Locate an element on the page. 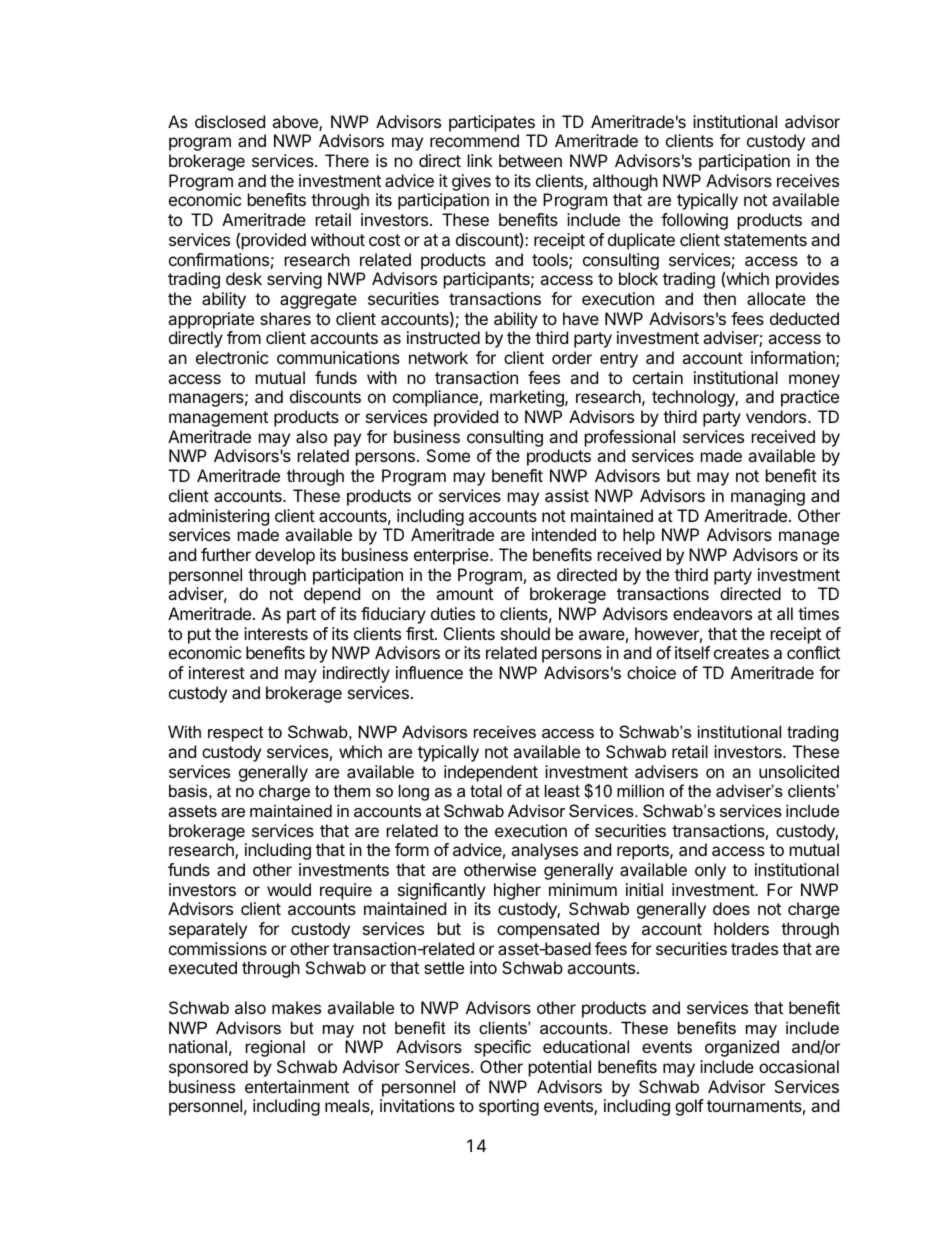 The width and height of the document is (952, 1233). marketing is located at coordinates (528, 398).
